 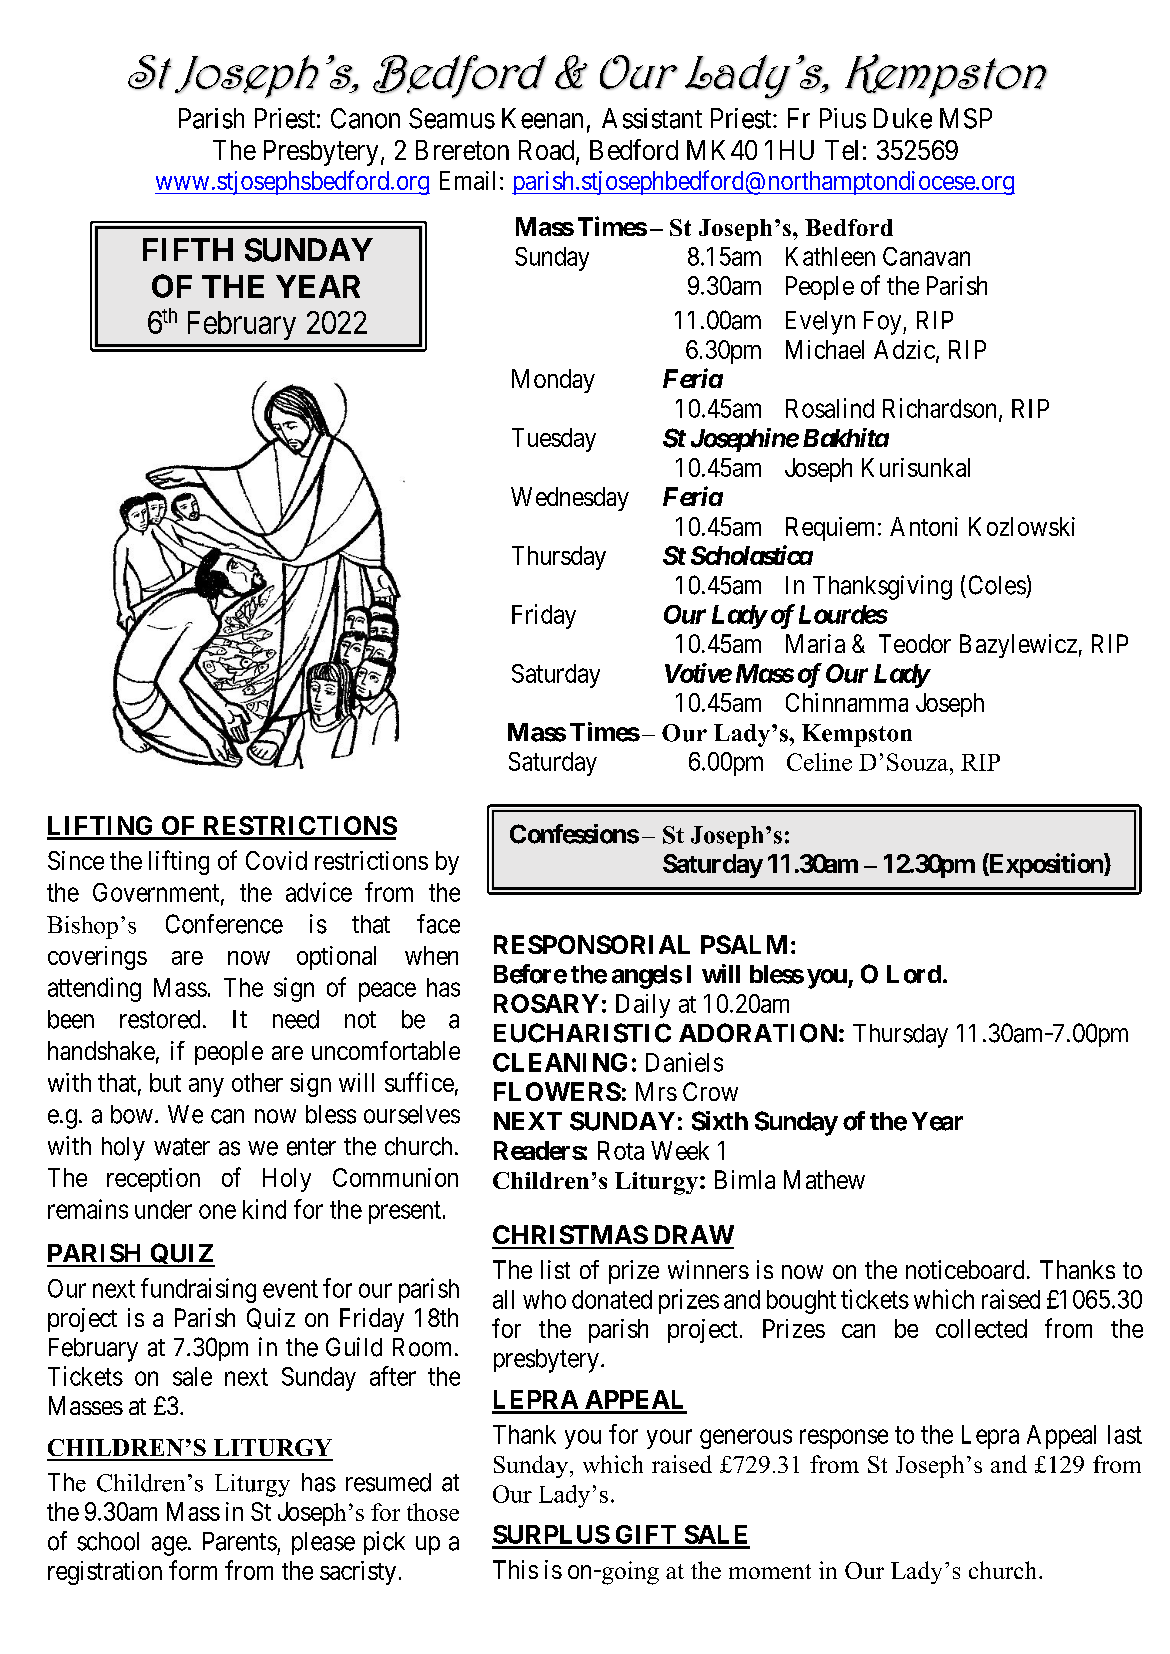 What do you see at coordinates (515, 1569) in the screenshot?
I see `This` at bounding box center [515, 1569].
